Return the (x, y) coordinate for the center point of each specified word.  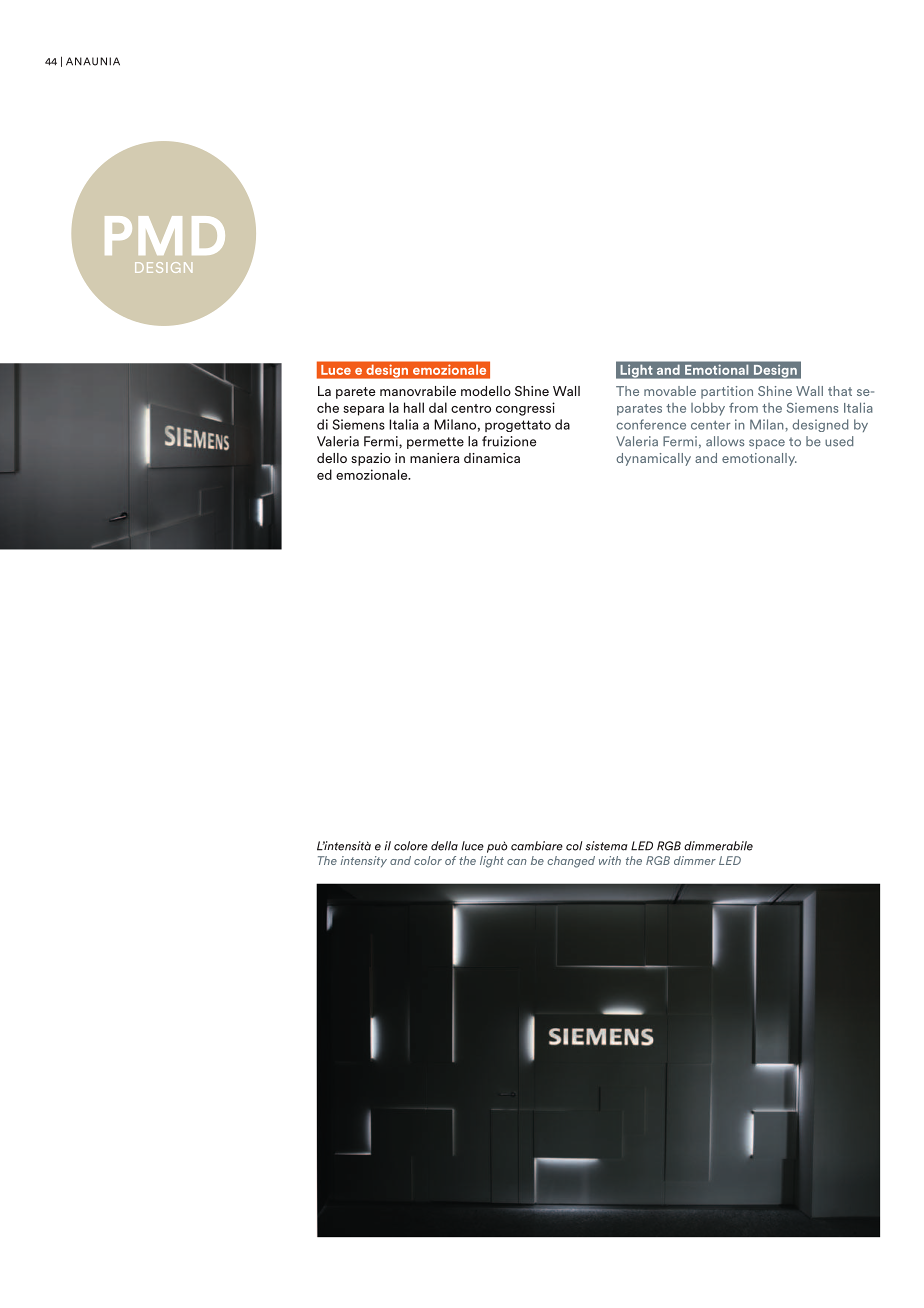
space (767, 444)
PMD (165, 235)
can (517, 862)
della (444, 846)
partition (727, 392)
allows (725, 441)
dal (438, 407)
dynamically (653, 459)
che (328, 407)
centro (471, 408)
